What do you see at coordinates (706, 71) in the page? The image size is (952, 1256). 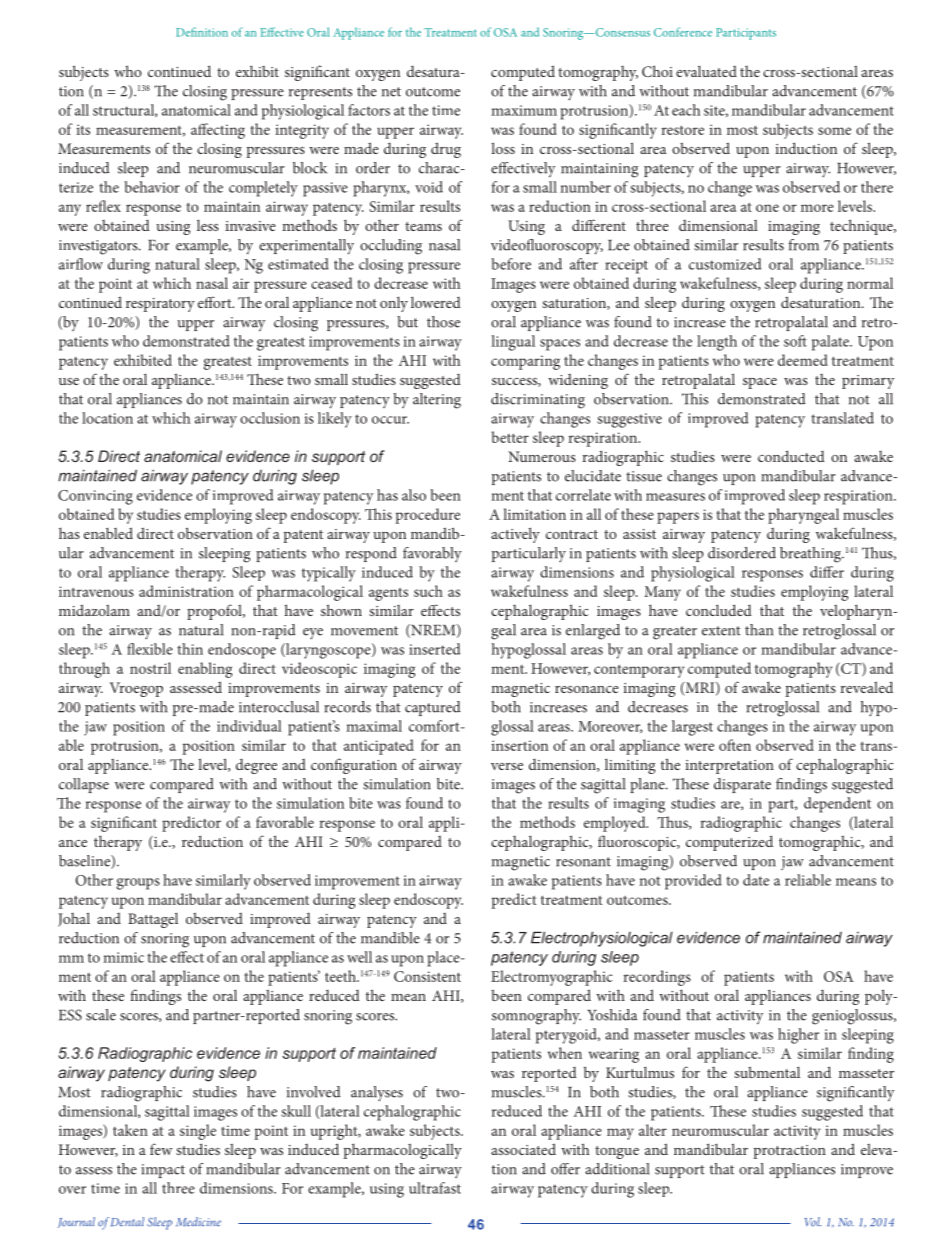 I see `evaluated` at bounding box center [706, 71].
